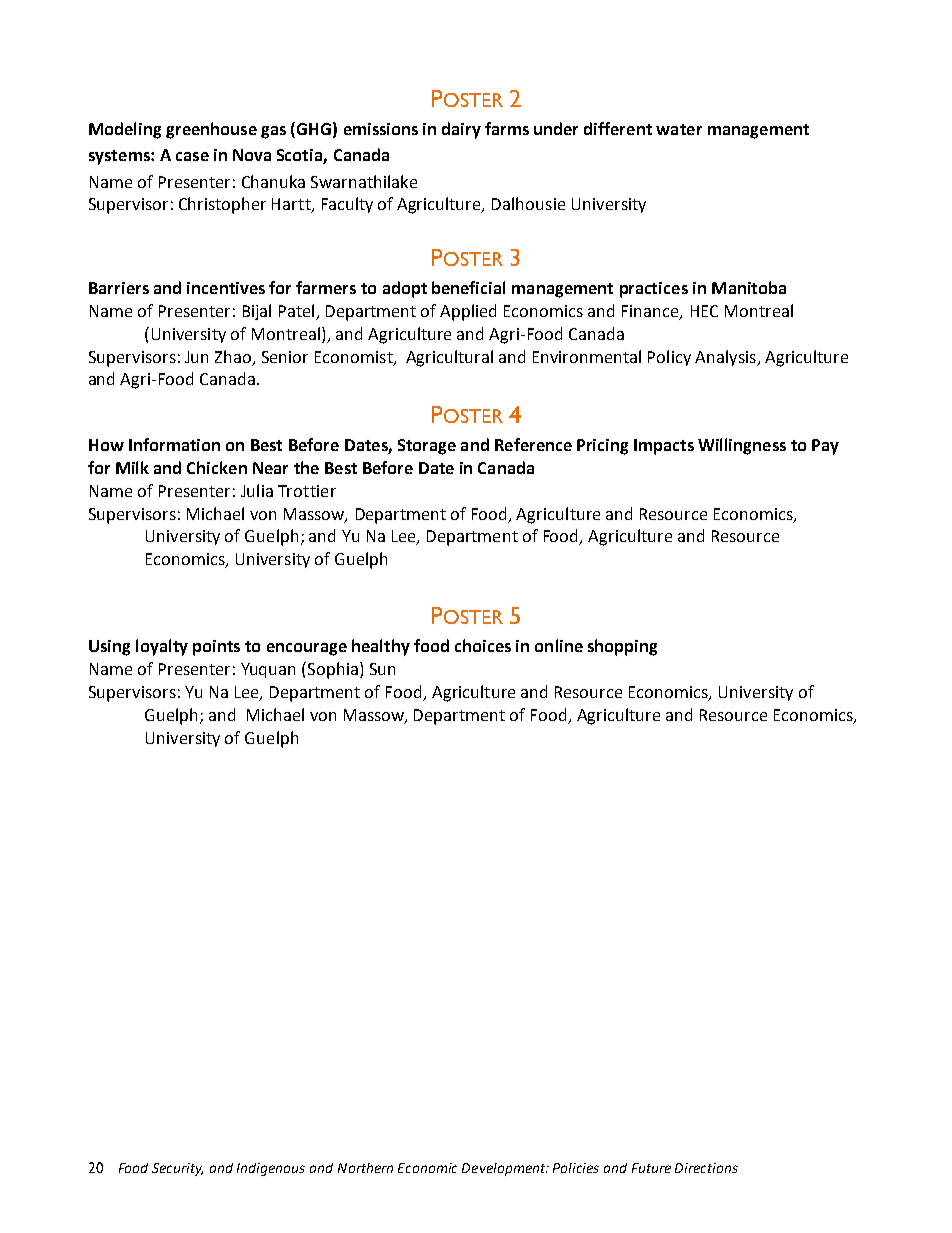 Image resolution: width=952 pixels, height=1233 pixels. What do you see at coordinates (461, 130) in the screenshot?
I see `dairy` at bounding box center [461, 130].
